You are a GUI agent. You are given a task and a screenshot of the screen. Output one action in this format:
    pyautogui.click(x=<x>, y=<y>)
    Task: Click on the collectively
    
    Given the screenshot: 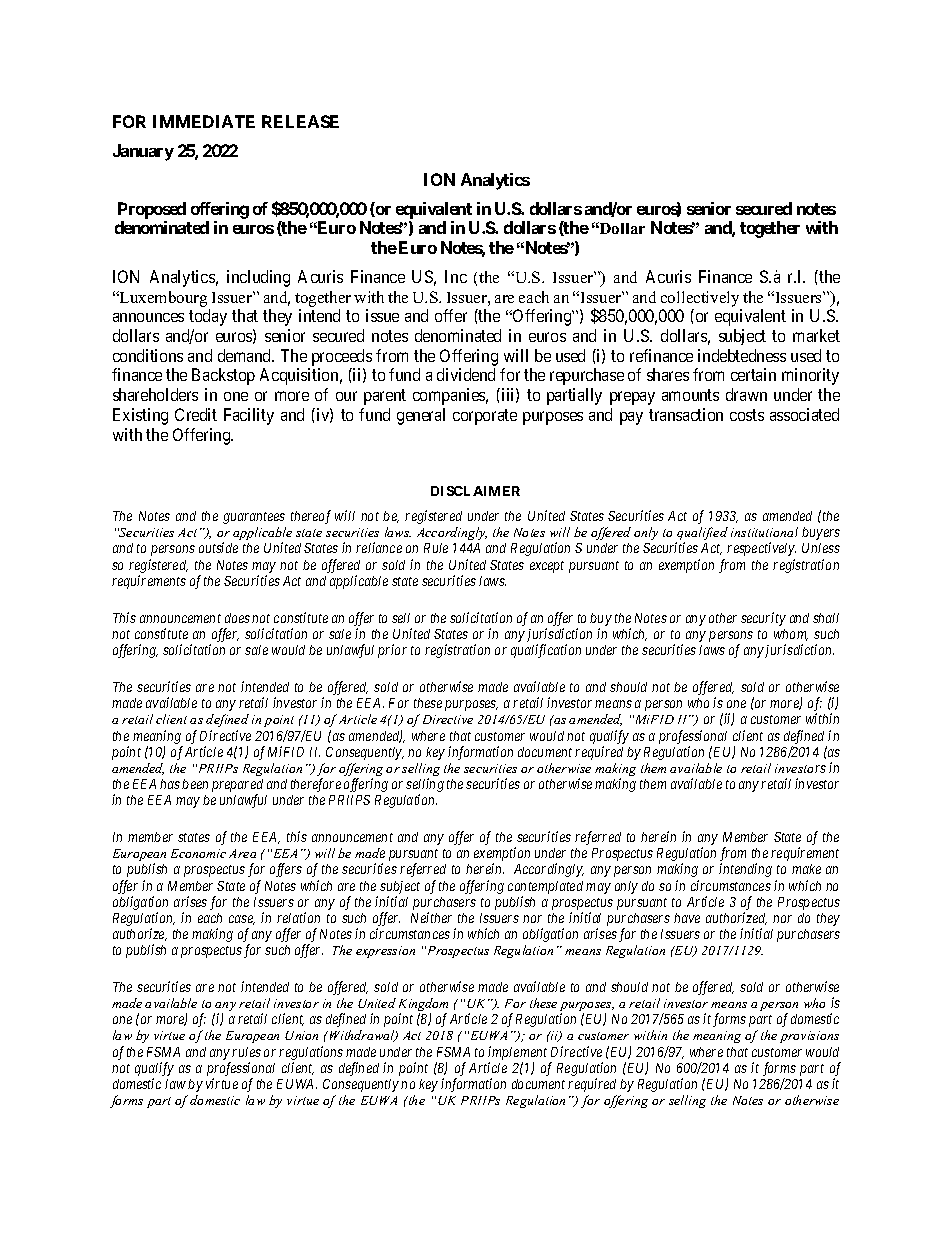 What is the action you would take?
    pyautogui.click(x=700, y=299)
